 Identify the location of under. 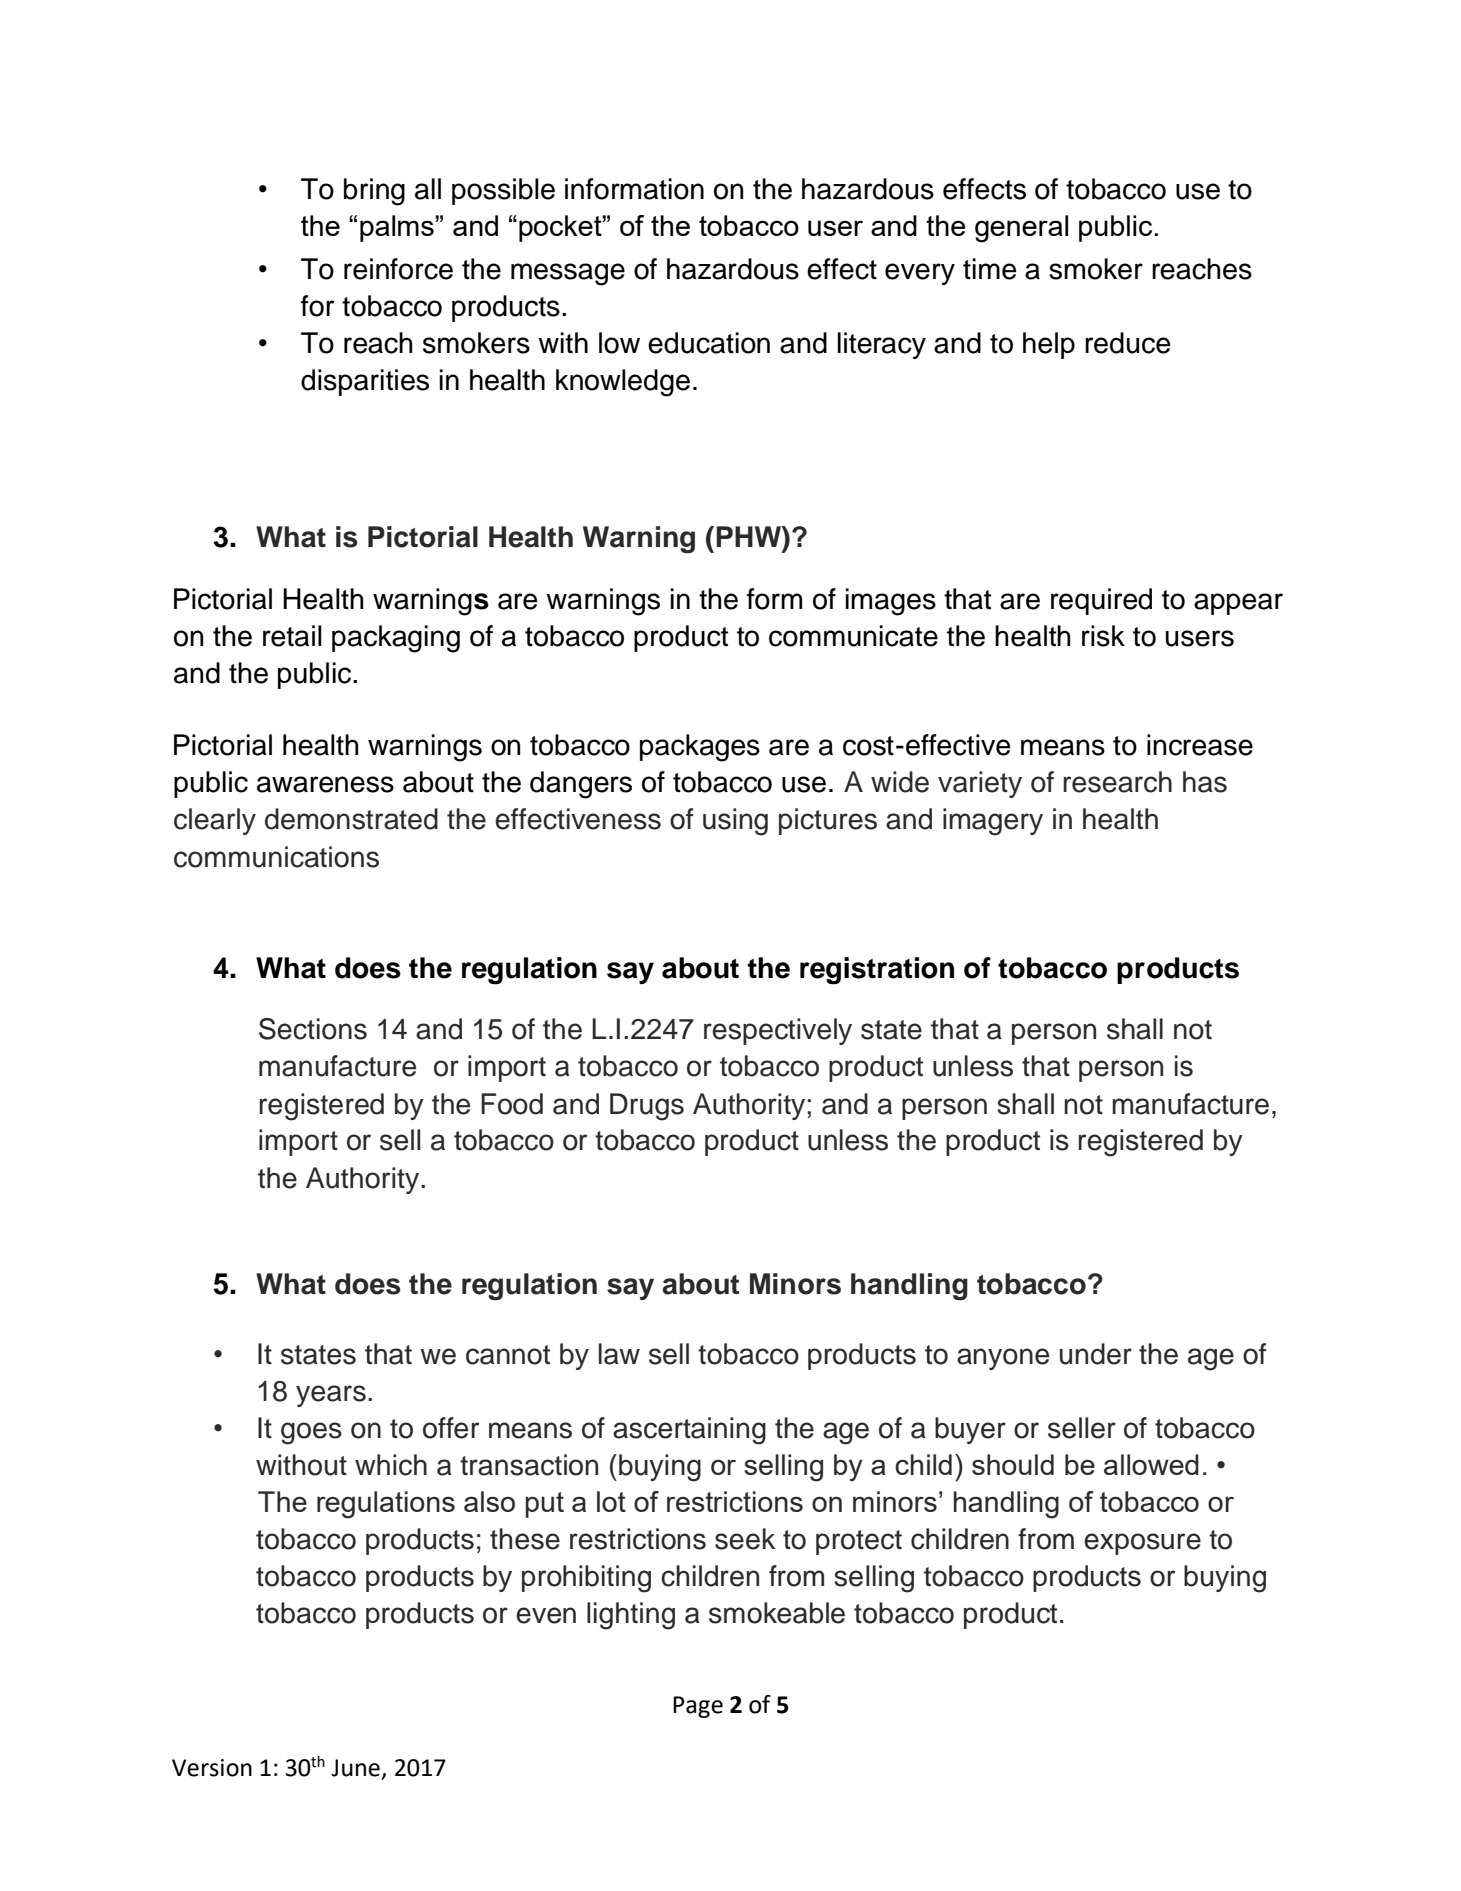
(1096, 1354).
